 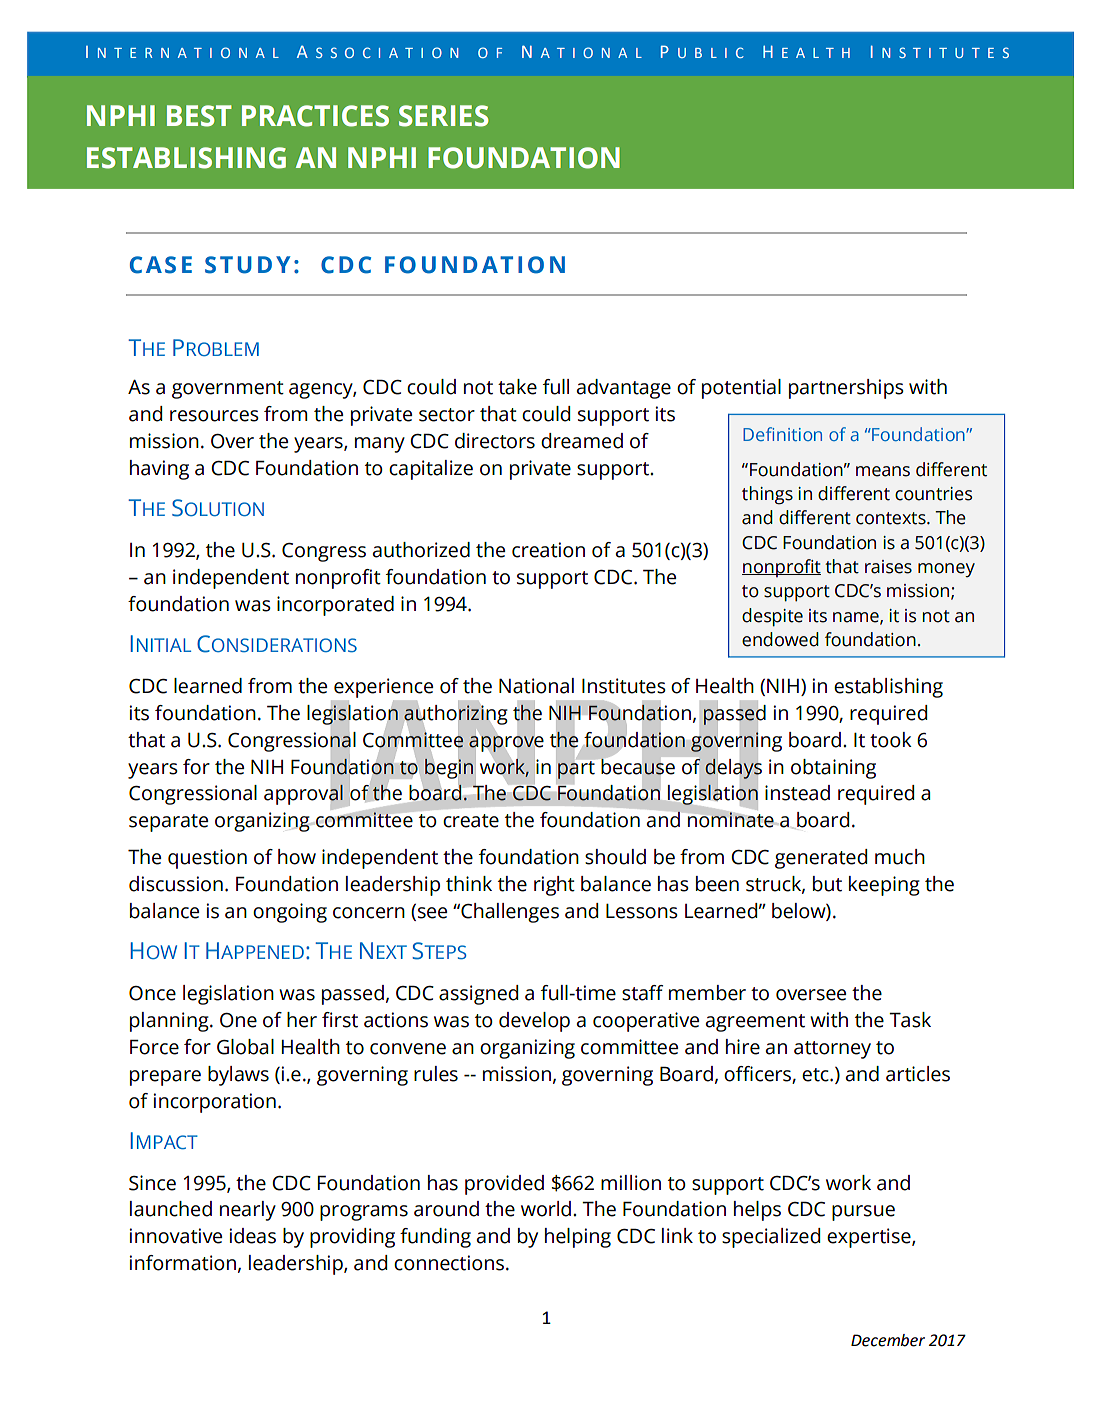 What do you see at coordinates (214, 416) in the screenshot?
I see `resources` at bounding box center [214, 416].
